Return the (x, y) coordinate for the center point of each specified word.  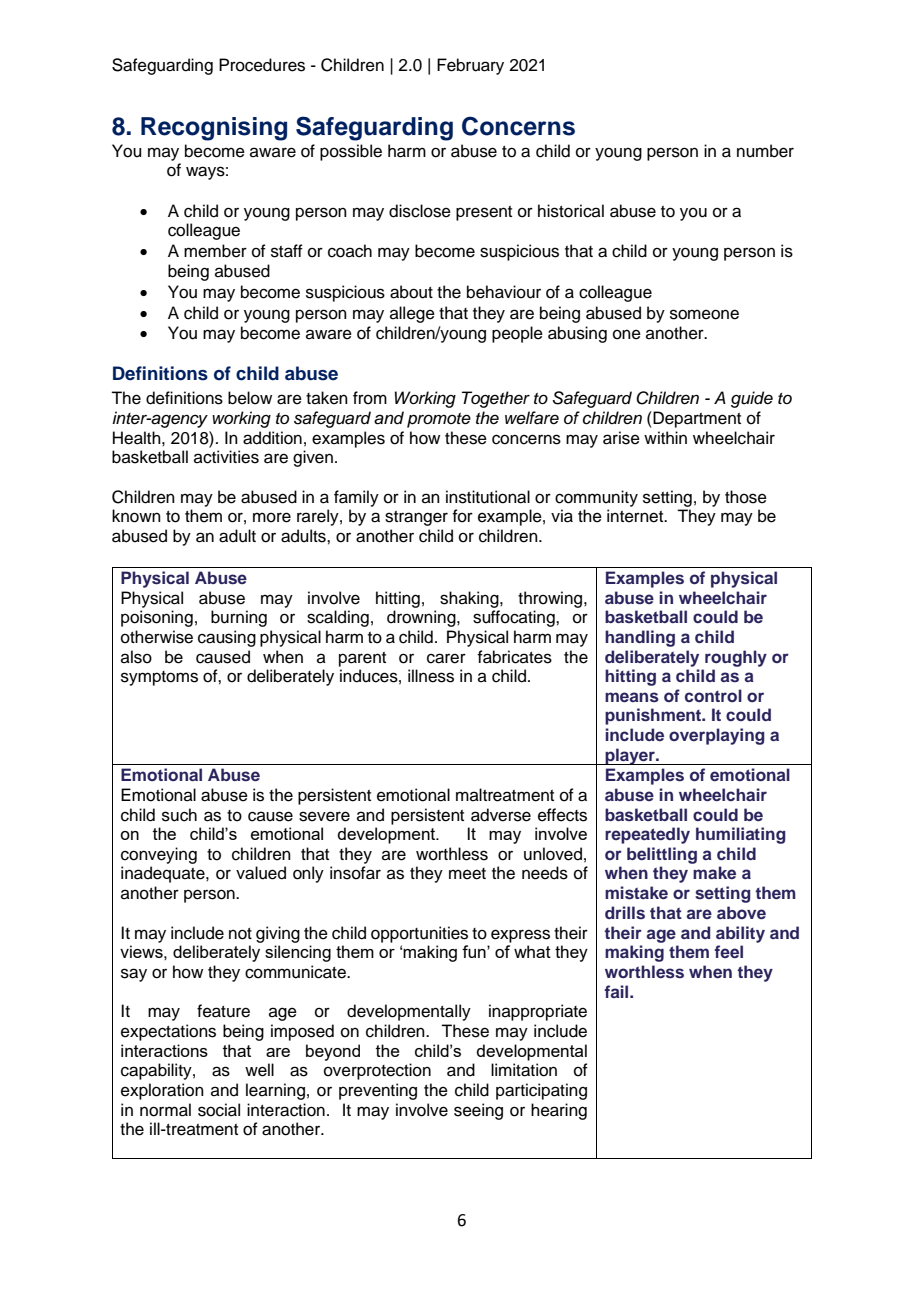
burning (239, 618)
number (765, 151)
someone (704, 314)
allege (412, 314)
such (179, 815)
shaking (470, 599)
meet (467, 874)
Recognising (214, 129)
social (219, 1110)
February (470, 66)
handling (640, 638)
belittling (662, 855)
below (250, 398)
